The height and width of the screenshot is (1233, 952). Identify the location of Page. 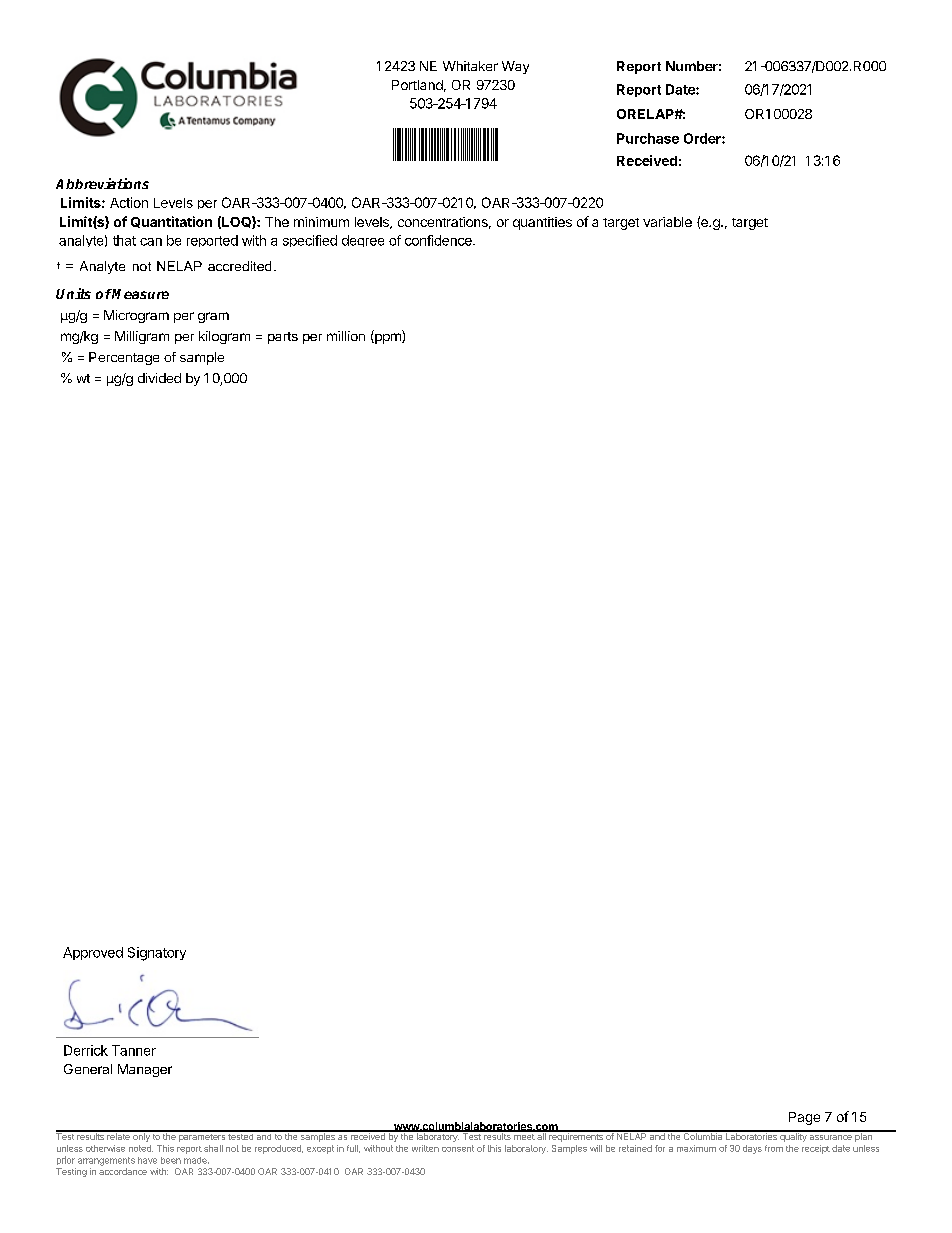
(804, 1118).
